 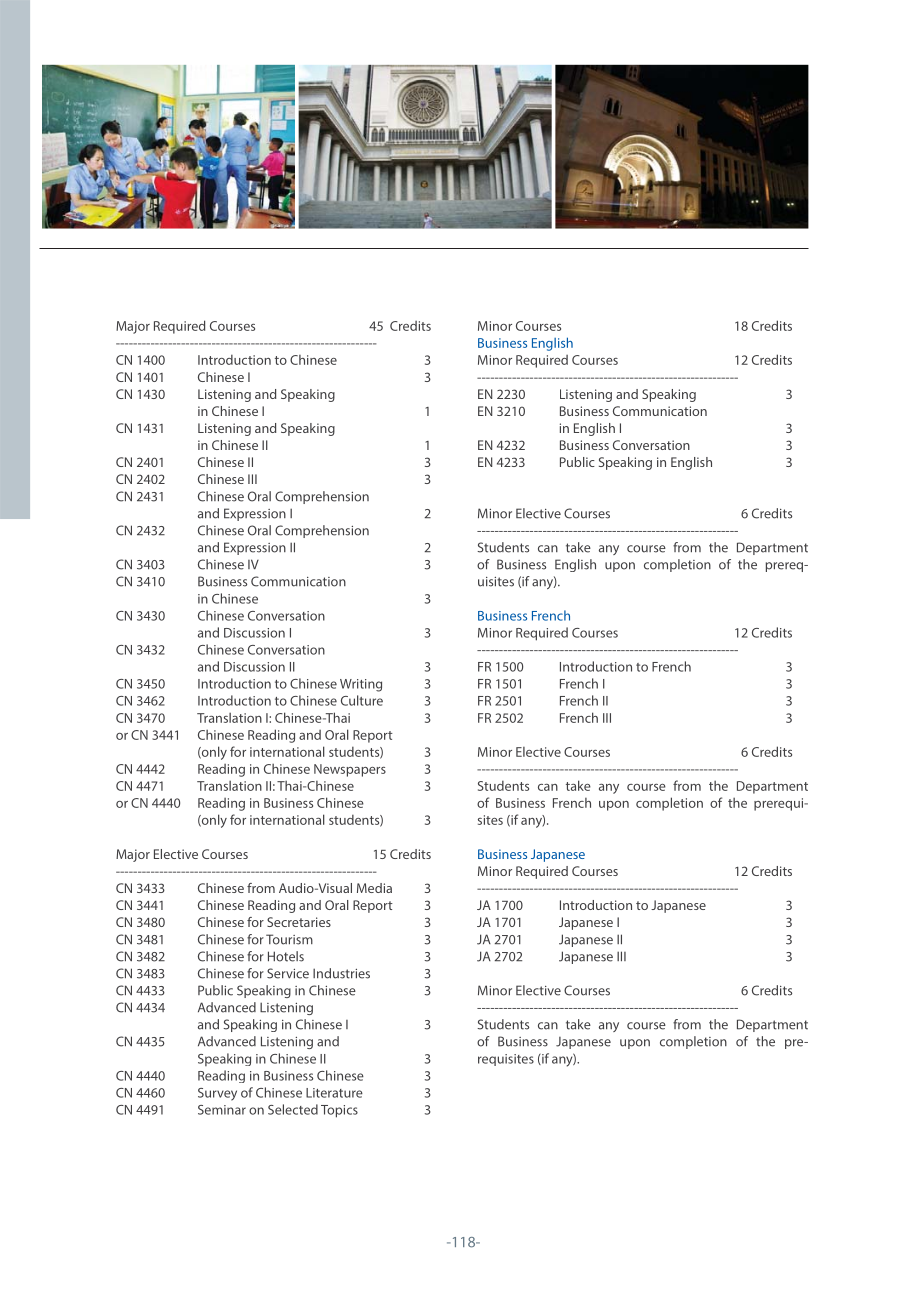 What do you see at coordinates (299, 922) in the document?
I see `Secretaries` at bounding box center [299, 922].
